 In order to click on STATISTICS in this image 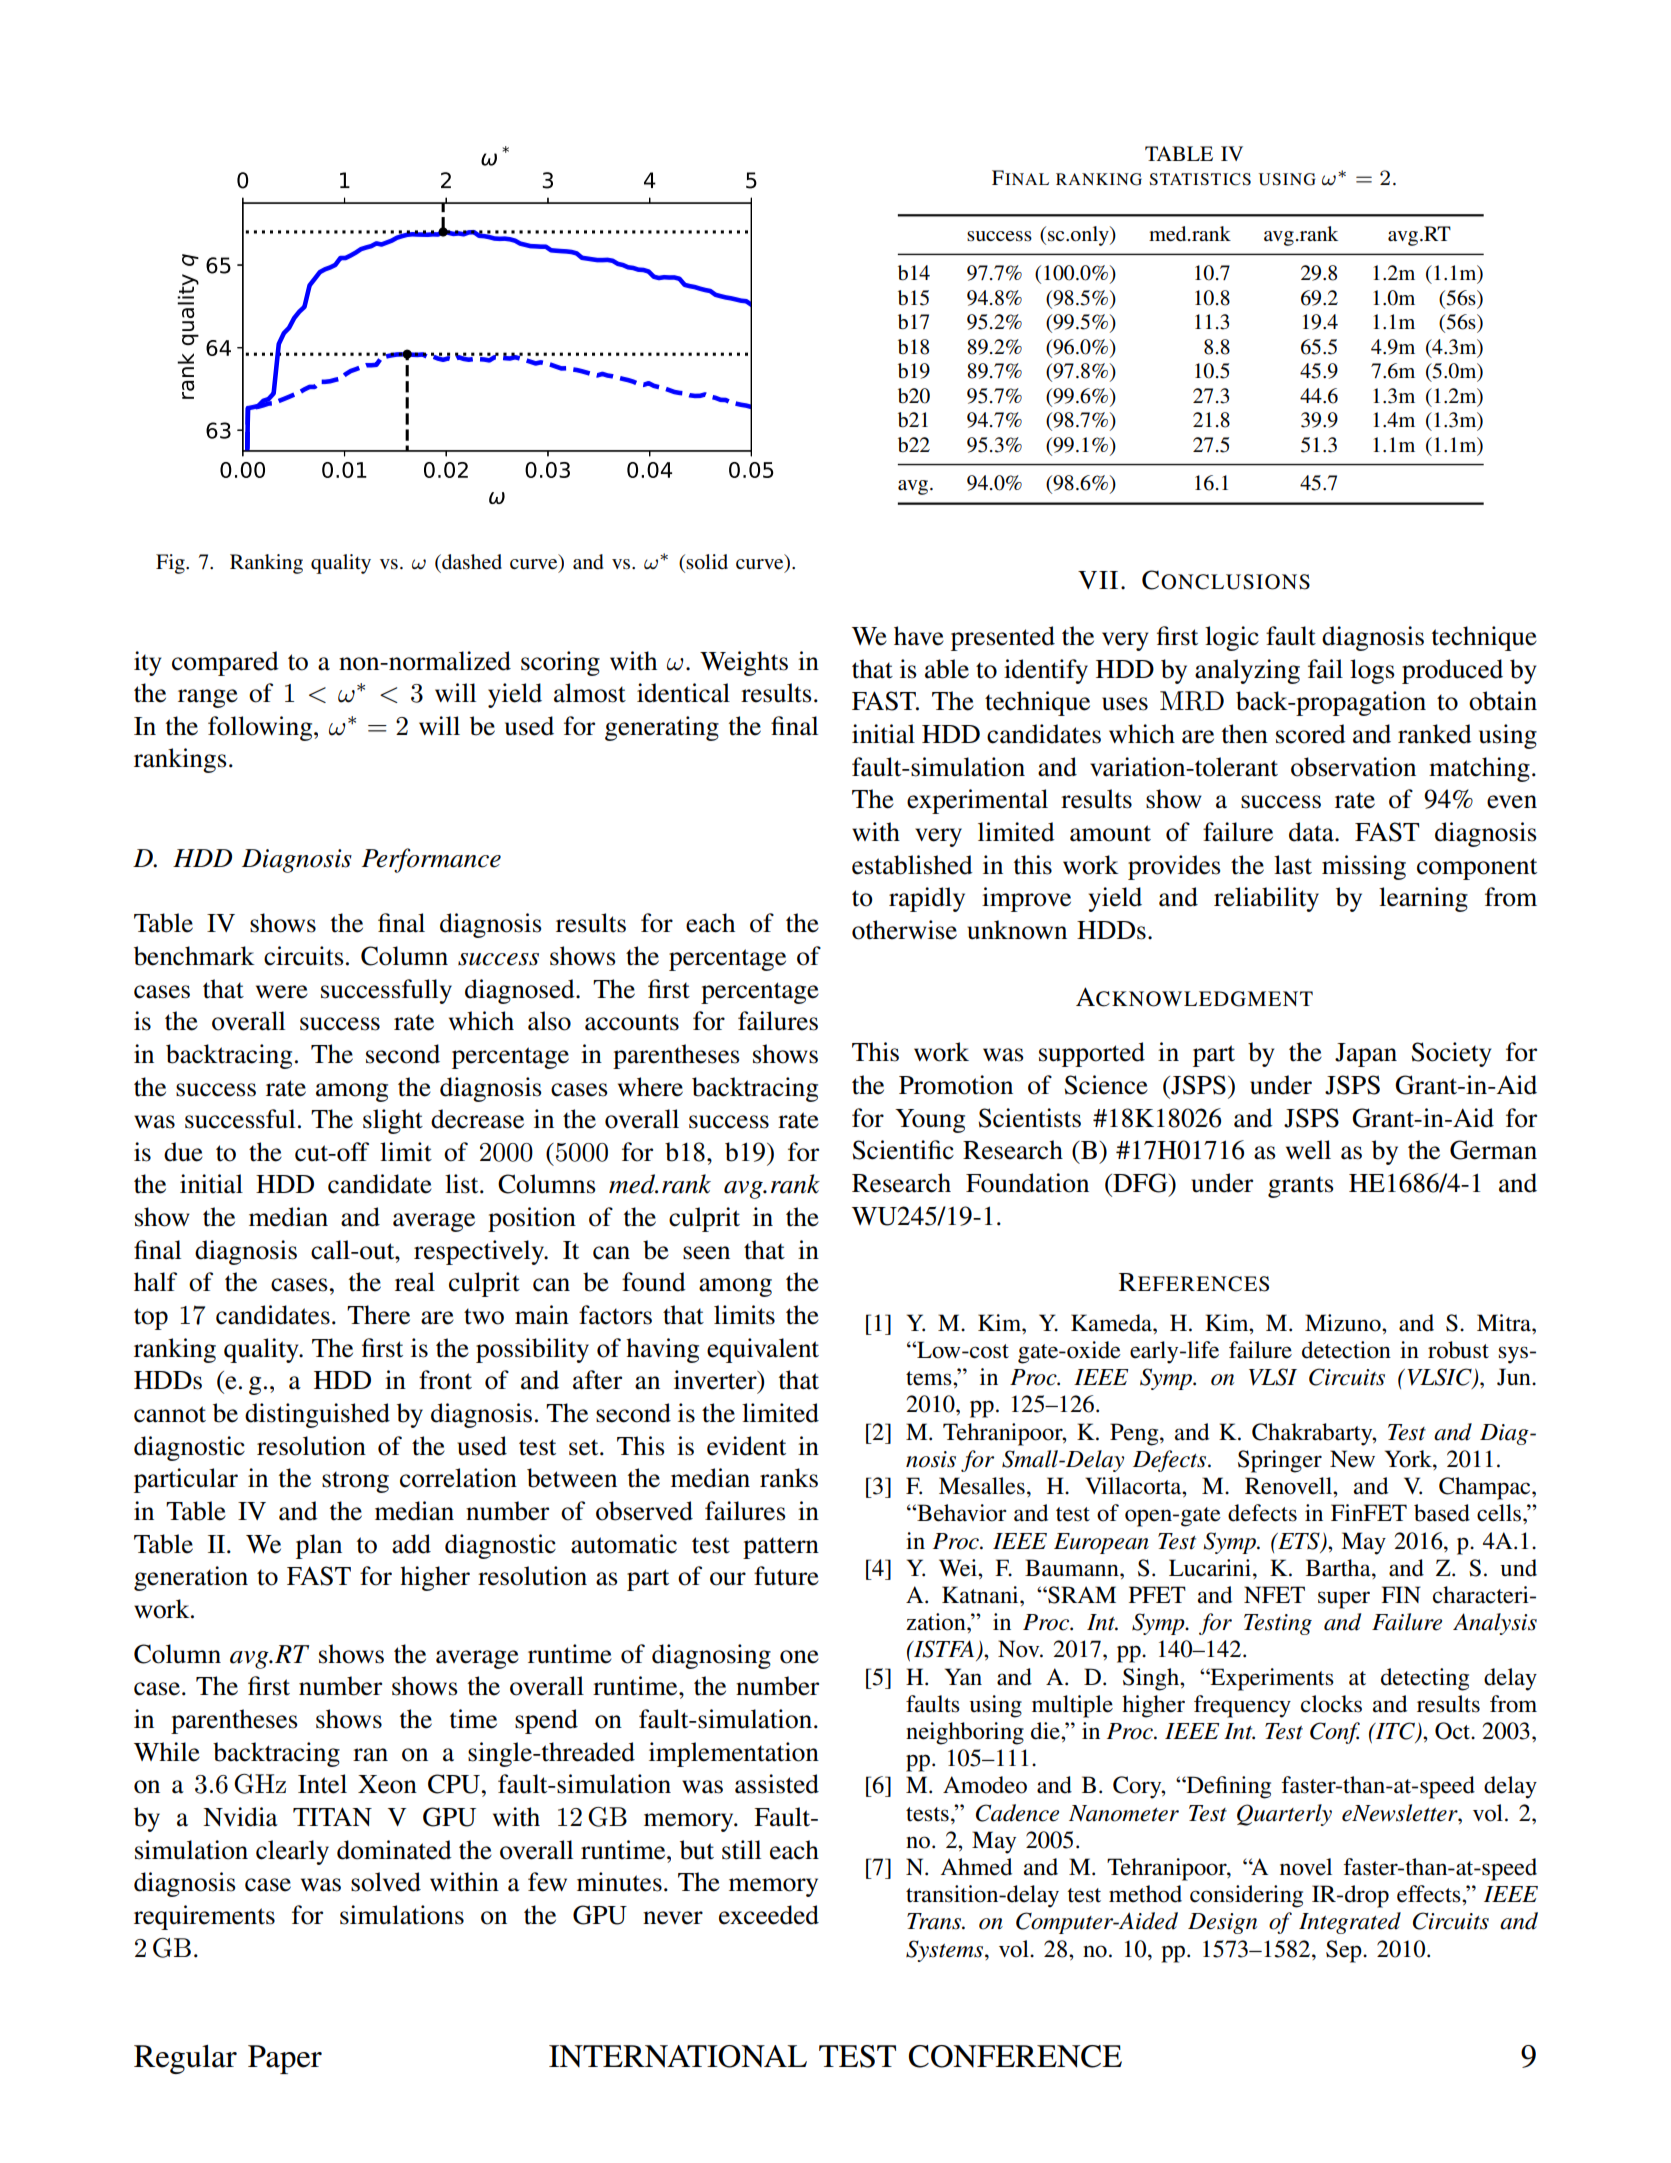, I will do `click(1200, 179)`.
